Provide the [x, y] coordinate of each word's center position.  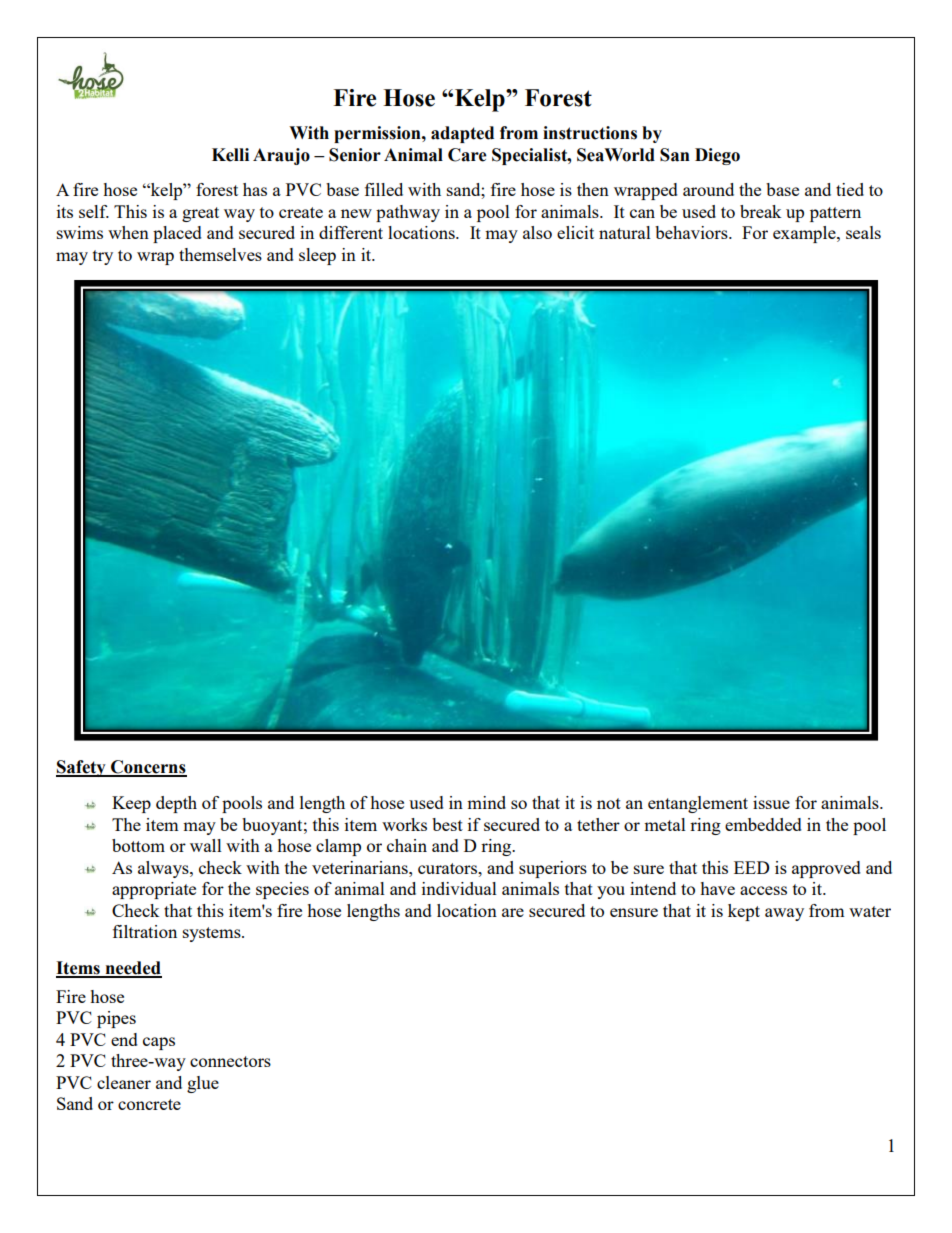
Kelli [230, 155]
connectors [230, 1061]
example [805, 234]
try [103, 257]
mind [486, 802]
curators [449, 868]
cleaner [124, 1082]
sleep [317, 256]
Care [467, 155]
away [784, 914]
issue [771, 802]
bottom [138, 845]
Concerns [148, 768]
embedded [763, 824]
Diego [717, 156]
